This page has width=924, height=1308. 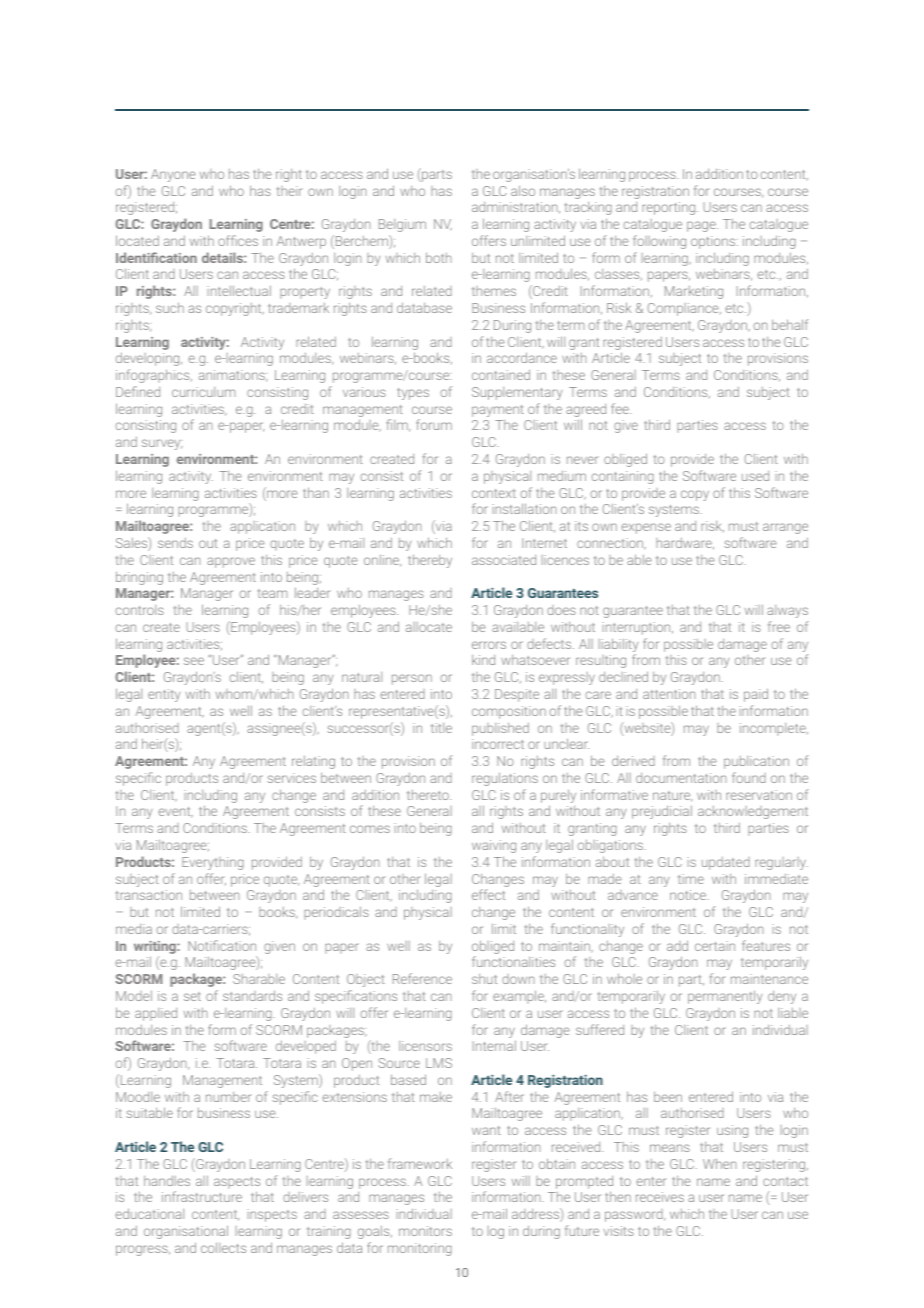 I want to click on expense, so click(x=646, y=528).
